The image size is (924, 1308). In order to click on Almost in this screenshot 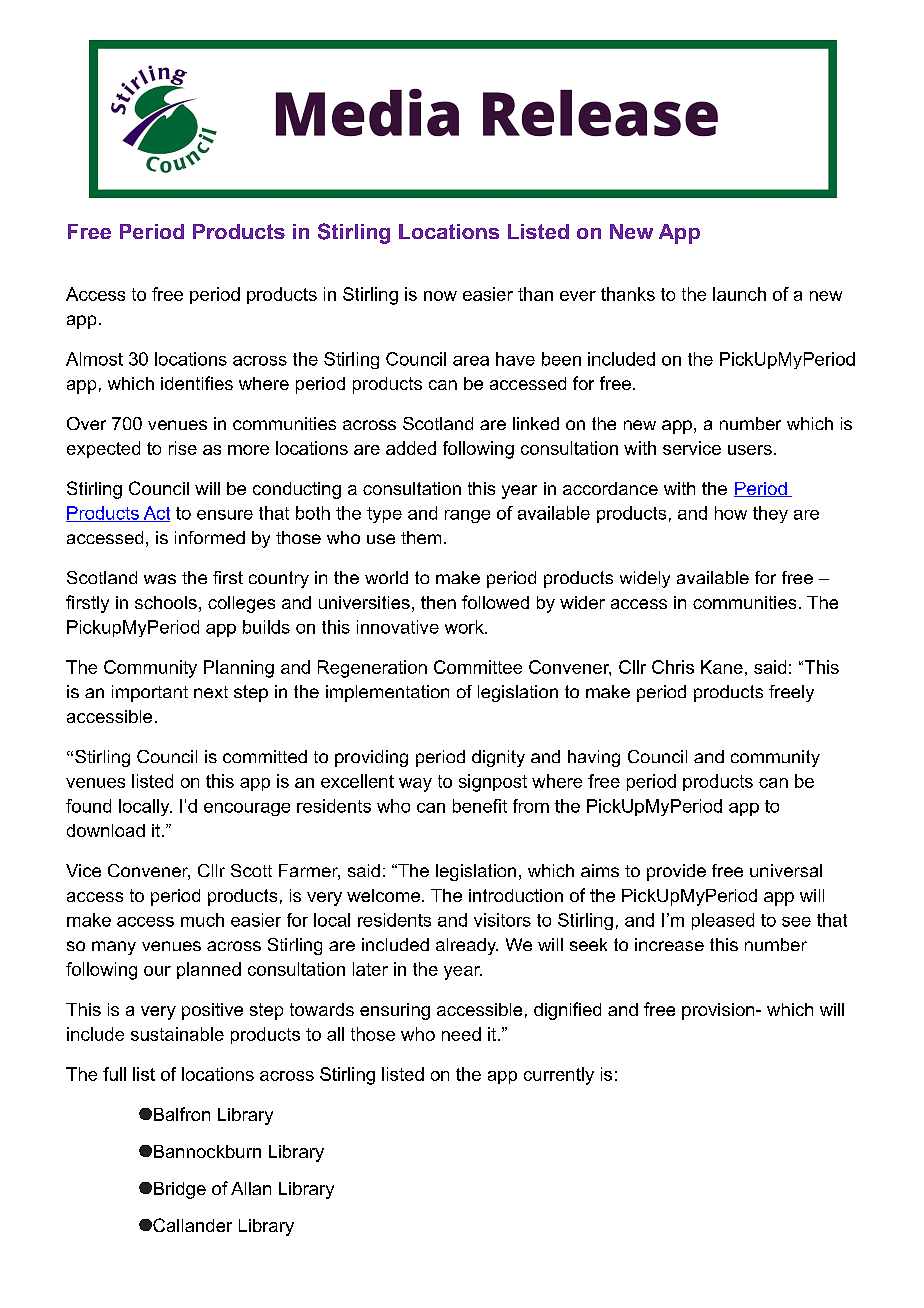, I will do `click(94, 359)`.
